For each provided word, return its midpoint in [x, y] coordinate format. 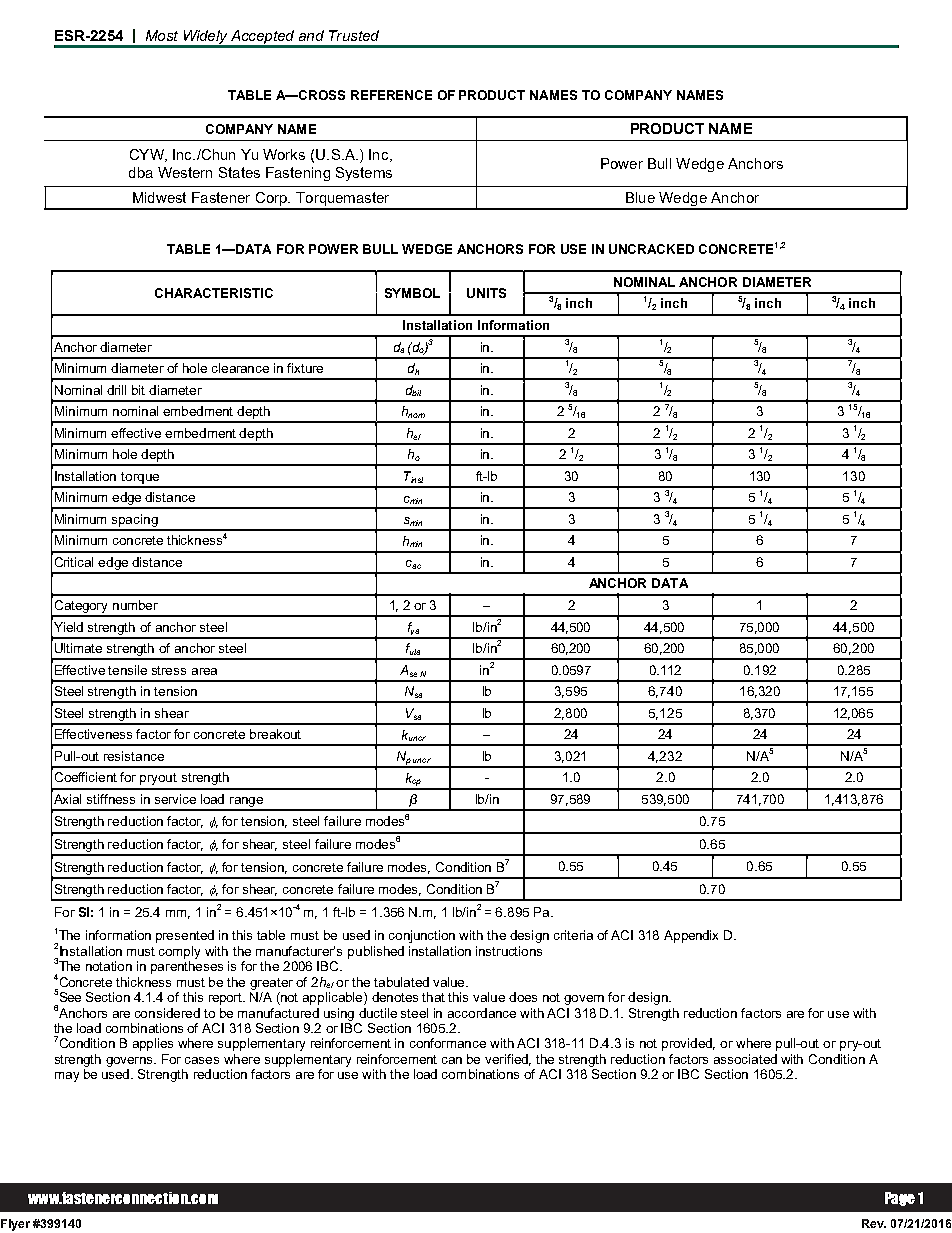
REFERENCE [391, 95]
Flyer [15, 1225]
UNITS [486, 293]
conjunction [422, 936]
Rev [874, 1223]
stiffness [111, 799]
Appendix [691, 936]
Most [162, 35]
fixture [305, 368]
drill [116, 390]
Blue [640, 197]
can [452, 1060]
